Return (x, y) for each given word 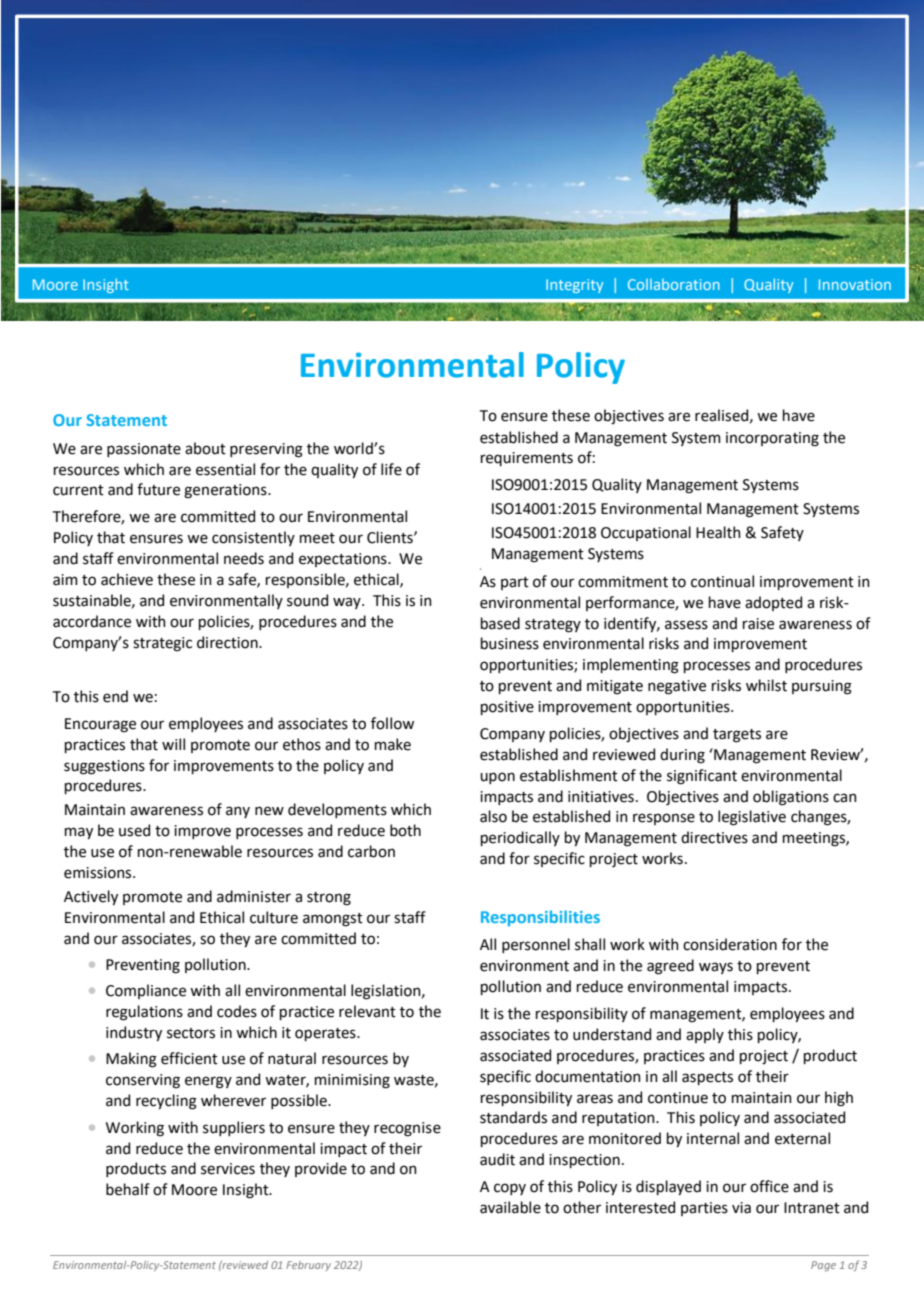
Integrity (574, 286)
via (741, 1208)
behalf (128, 1189)
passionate (144, 450)
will (173, 744)
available (510, 1207)
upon (497, 778)
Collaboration (674, 284)
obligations (791, 798)
